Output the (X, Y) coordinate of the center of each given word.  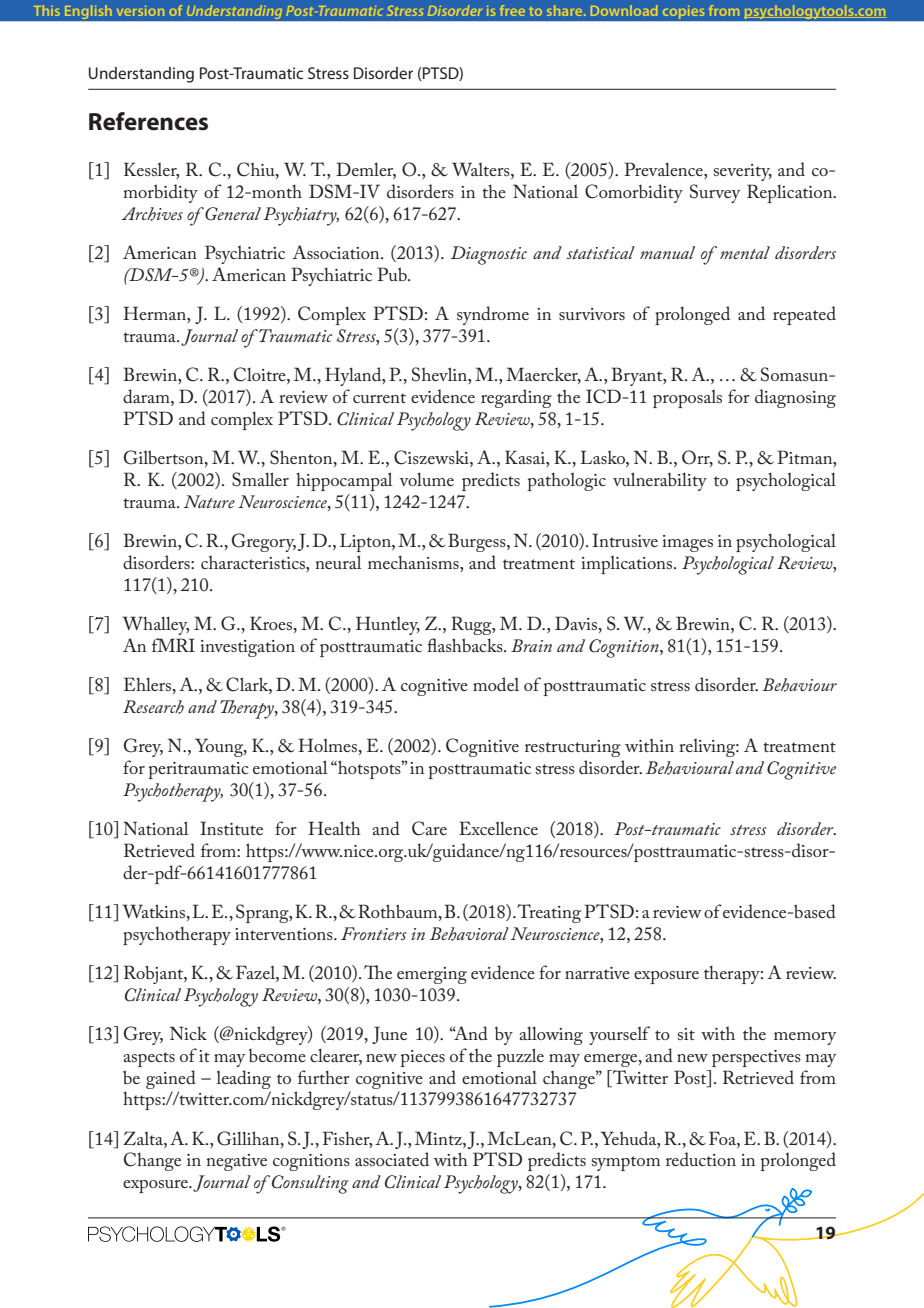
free (512, 10)
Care (429, 828)
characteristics (254, 562)
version (140, 11)
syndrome (493, 315)
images (687, 543)
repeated (804, 315)
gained (171, 1079)
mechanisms (414, 562)
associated (392, 1159)
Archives (152, 214)
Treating (549, 913)
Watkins (155, 911)
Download (624, 10)
